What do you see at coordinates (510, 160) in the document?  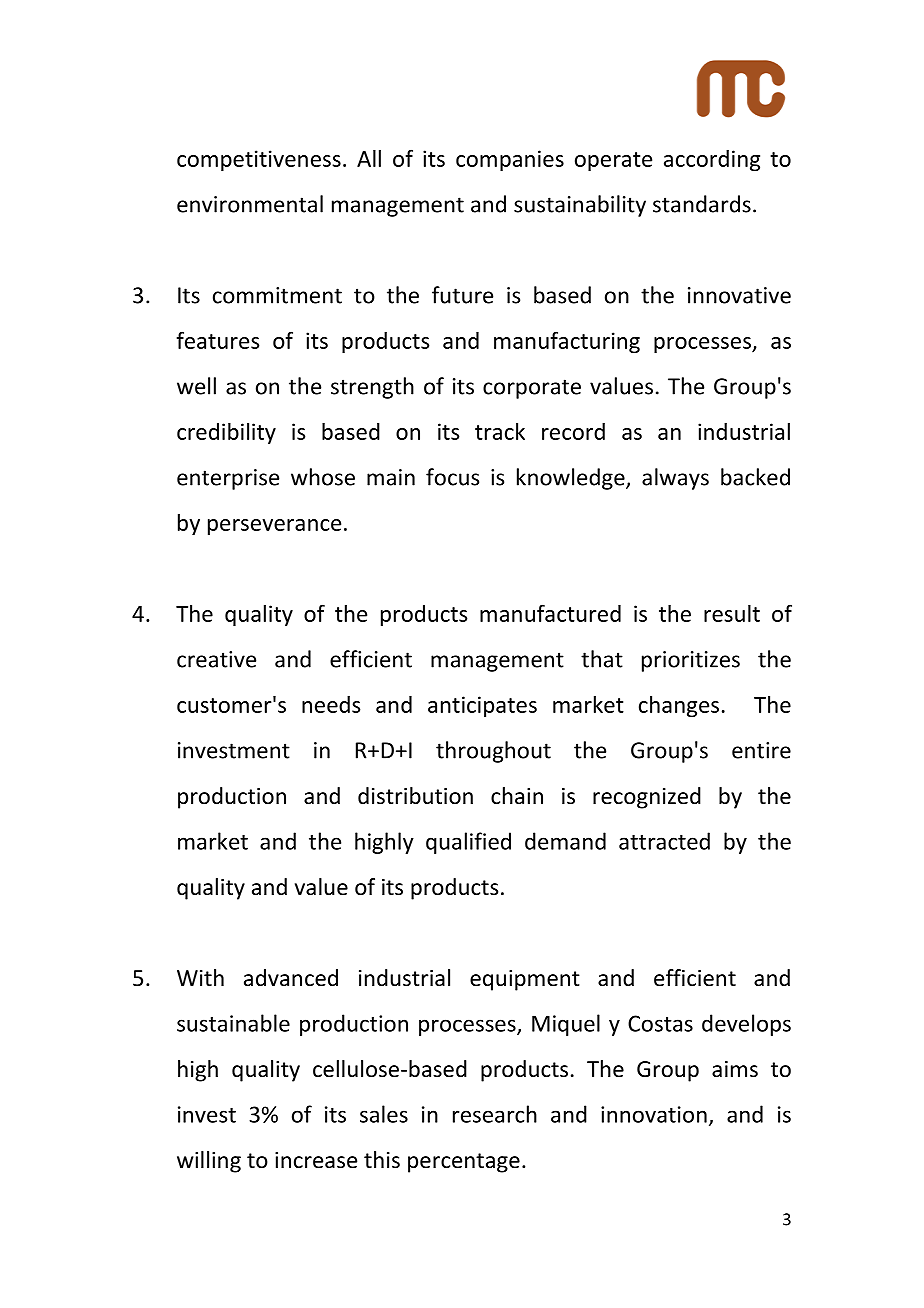 I see `companies` at bounding box center [510, 160].
